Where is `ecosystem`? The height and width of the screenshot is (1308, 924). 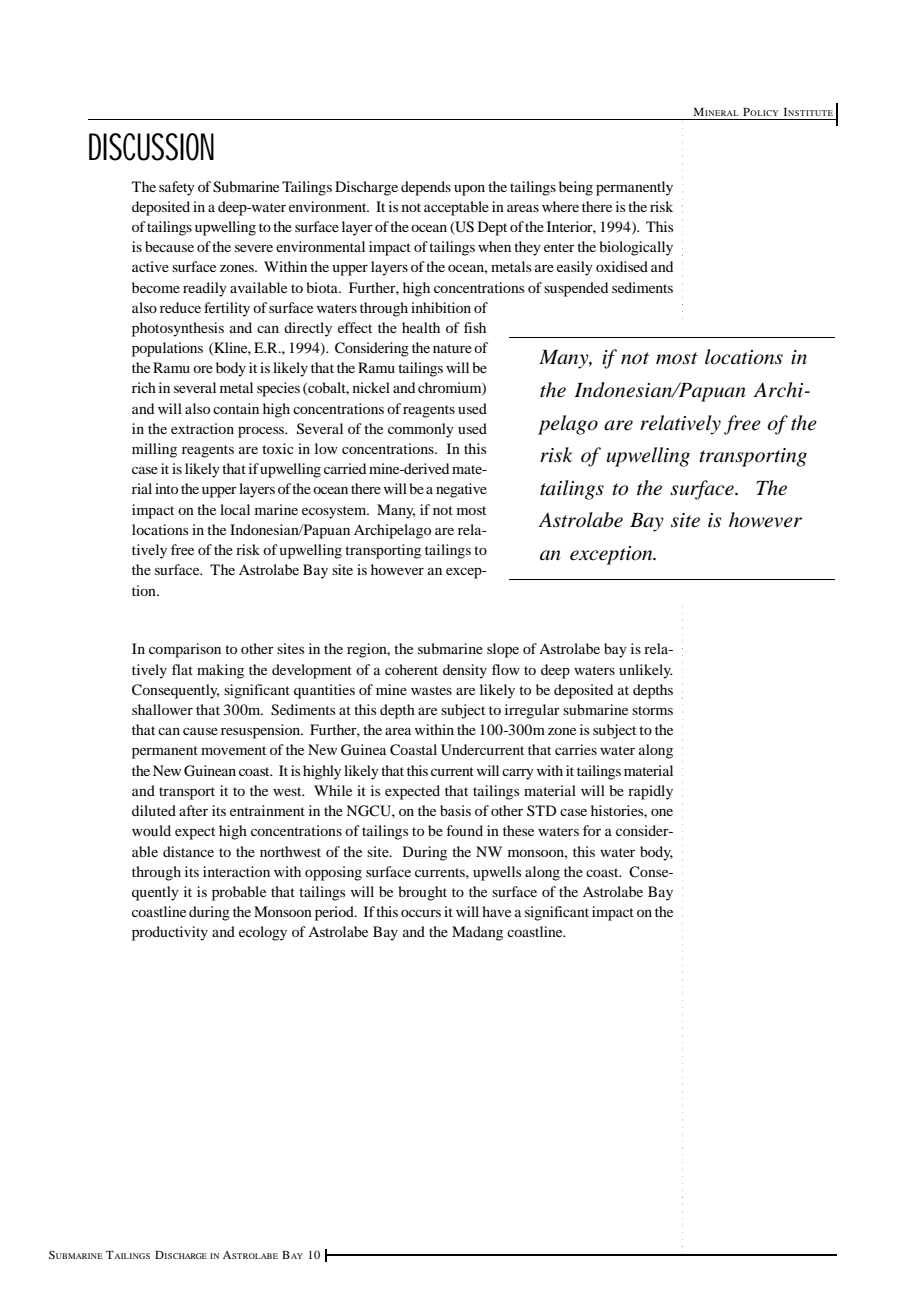 ecosystem is located at coordinates (335, 512).
